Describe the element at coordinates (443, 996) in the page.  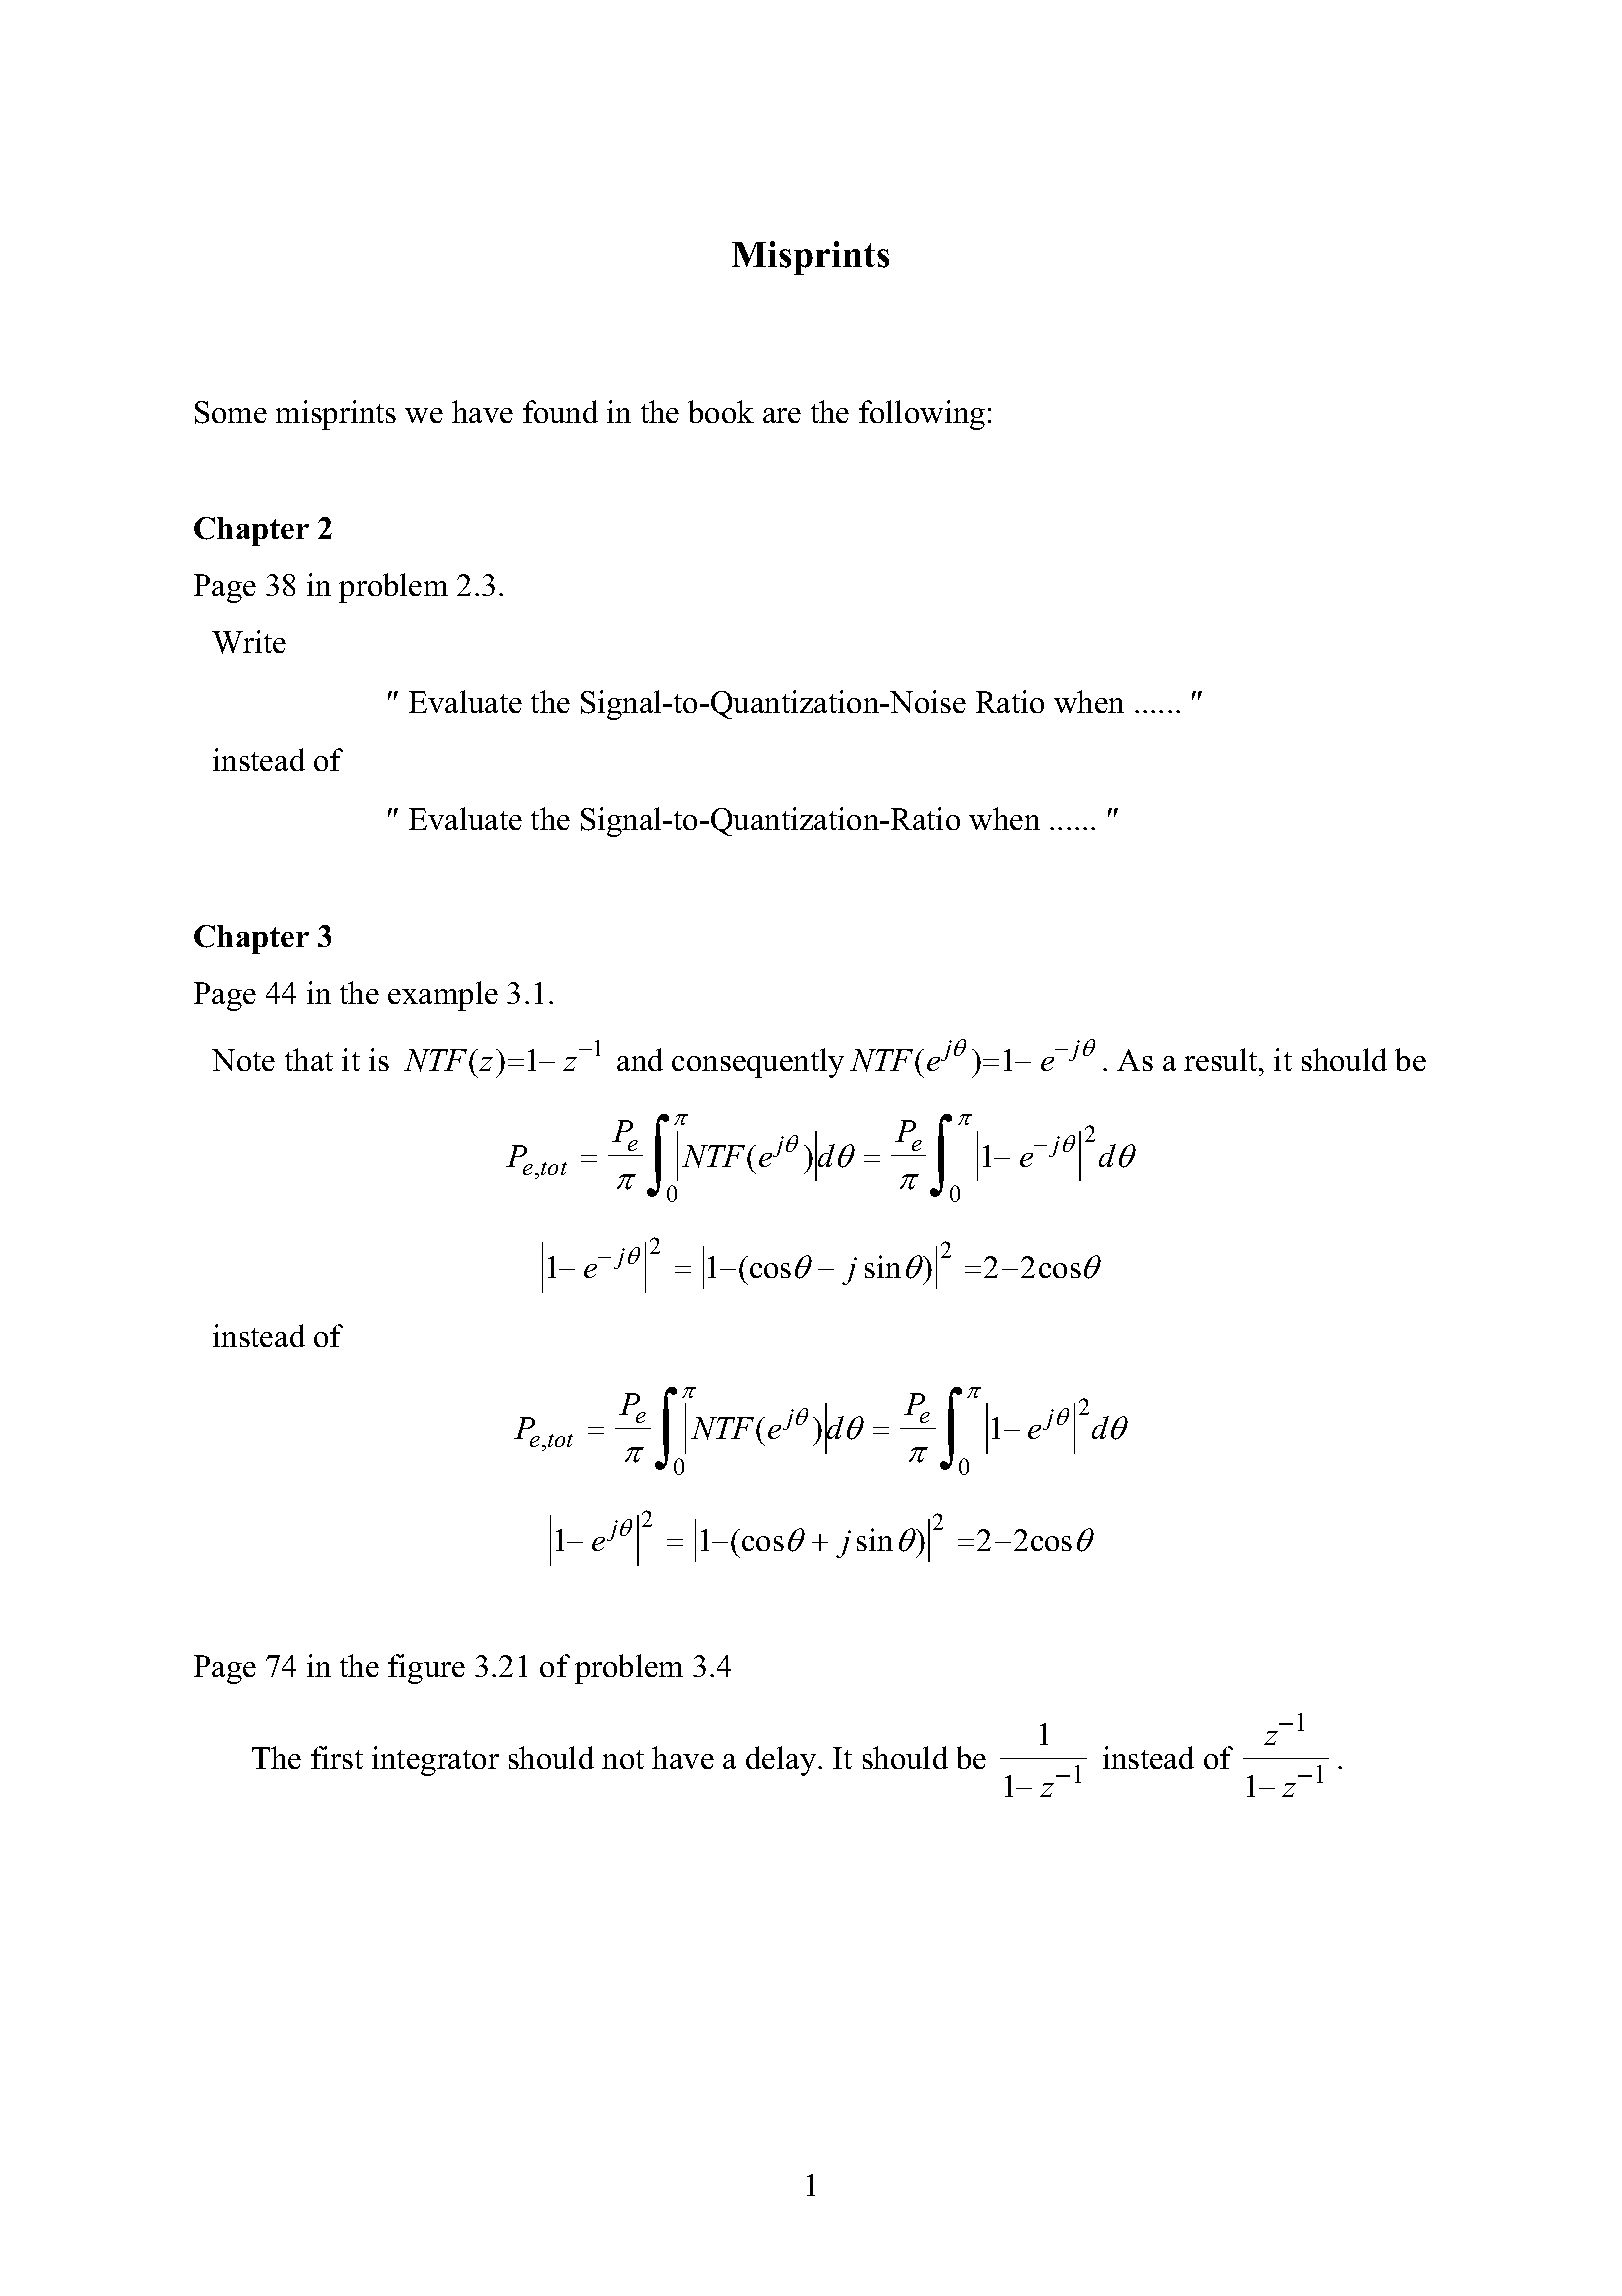
I see `example` at that location.
